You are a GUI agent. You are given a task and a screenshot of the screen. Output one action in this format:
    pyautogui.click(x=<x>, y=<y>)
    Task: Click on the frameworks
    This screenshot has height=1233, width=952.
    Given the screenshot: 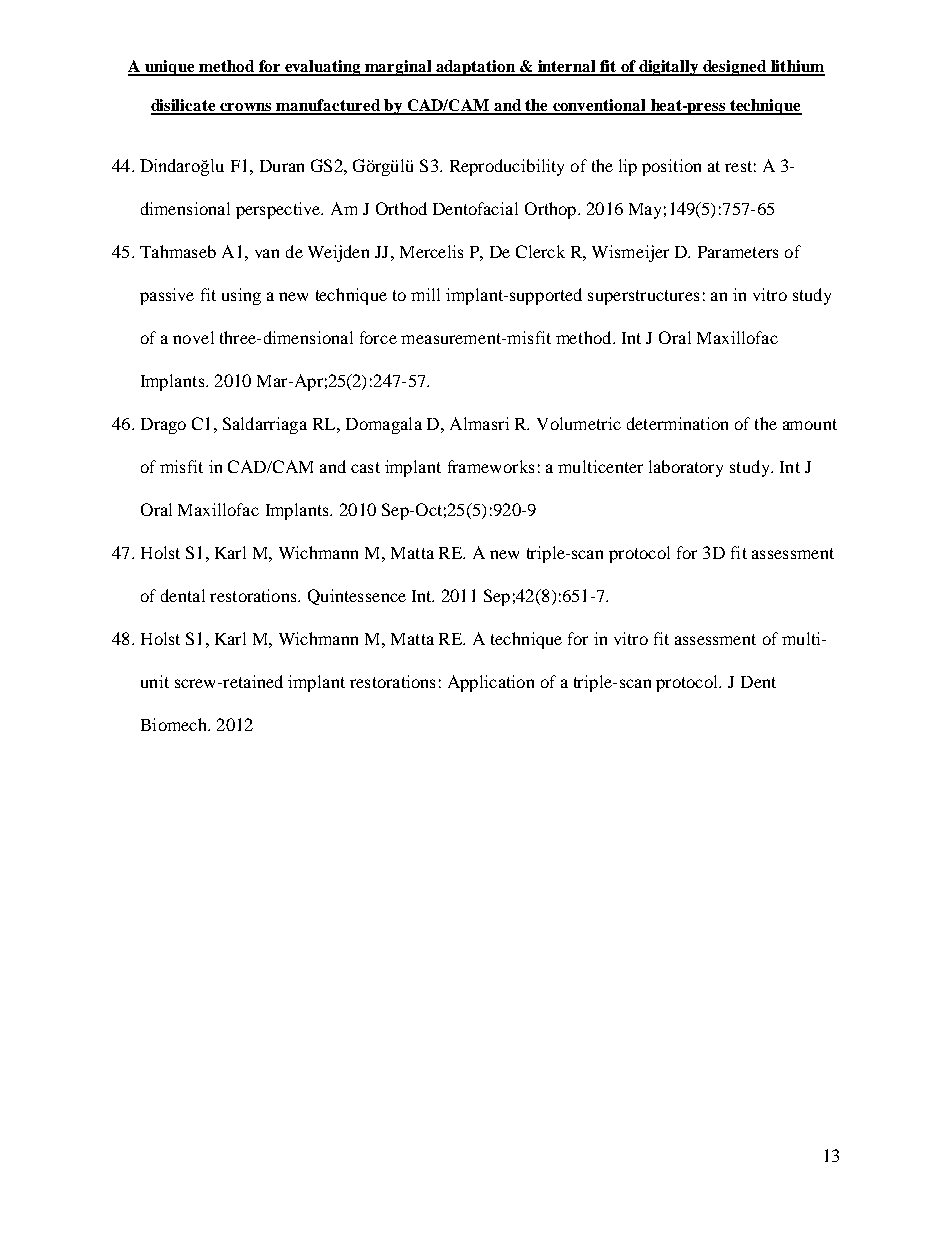 What is the action you would take?
    pyautogui.click(x=491, y=466)
